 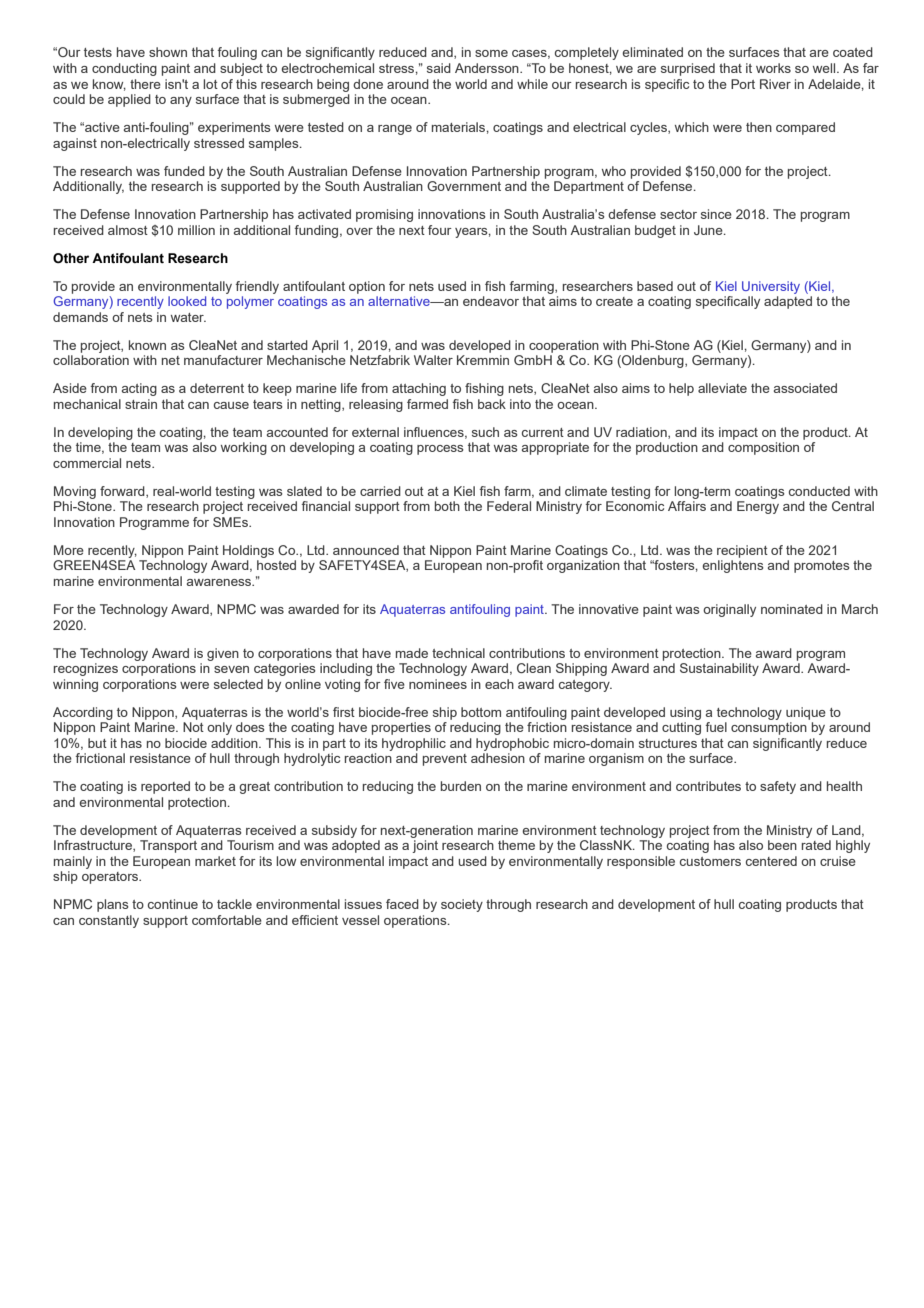 What do you see at coordinates (792, 609) in the page?
I see `nominated` at bounding box center [792, 609].
